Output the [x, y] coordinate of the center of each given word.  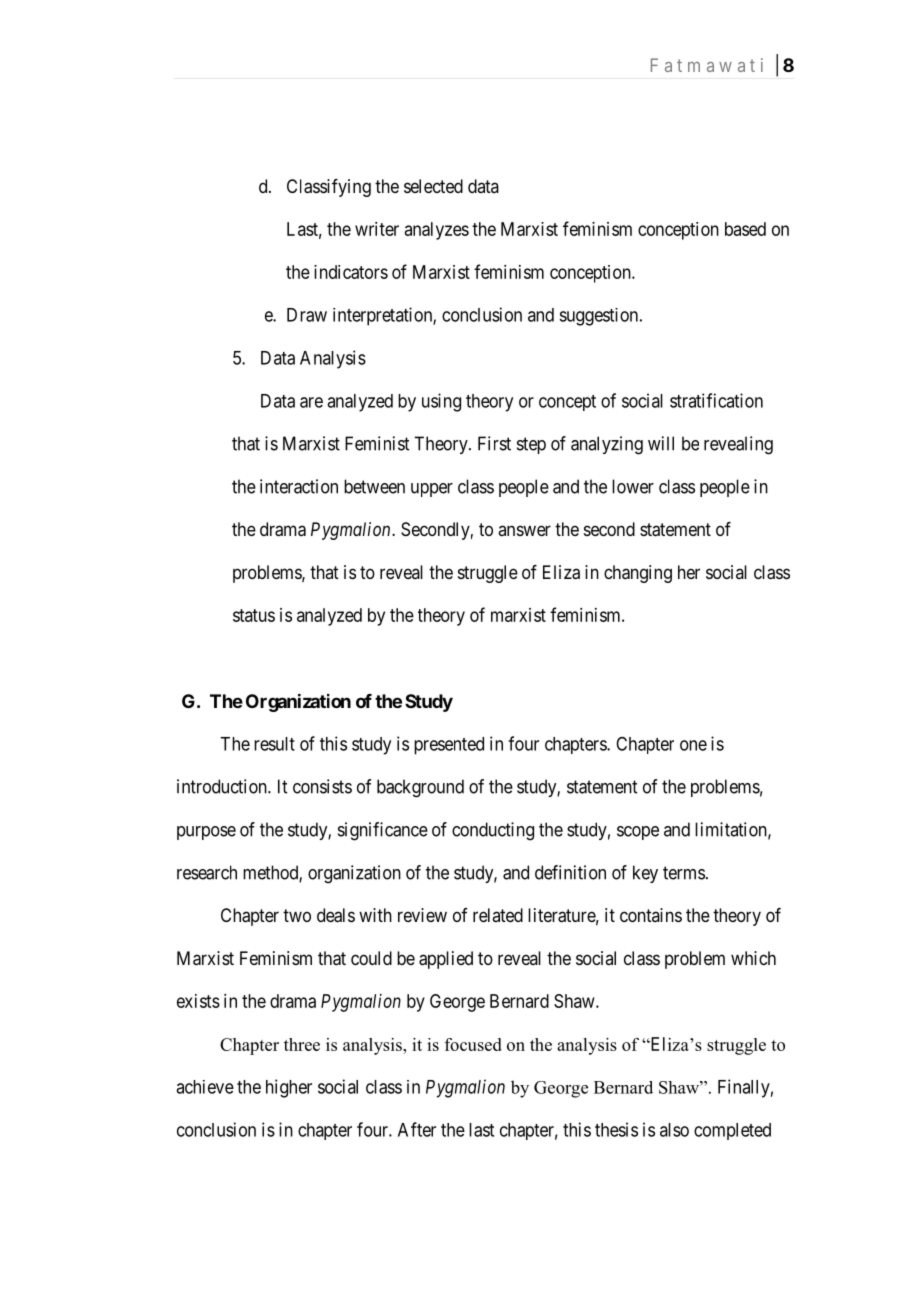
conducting [493, 831]
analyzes [437, 231]
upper [432, 490]
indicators [351, 272]
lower [633, 486]
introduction [223, 786]
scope [638, 833]
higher [289, 1088]
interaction [299, 486]
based [745, 229]
